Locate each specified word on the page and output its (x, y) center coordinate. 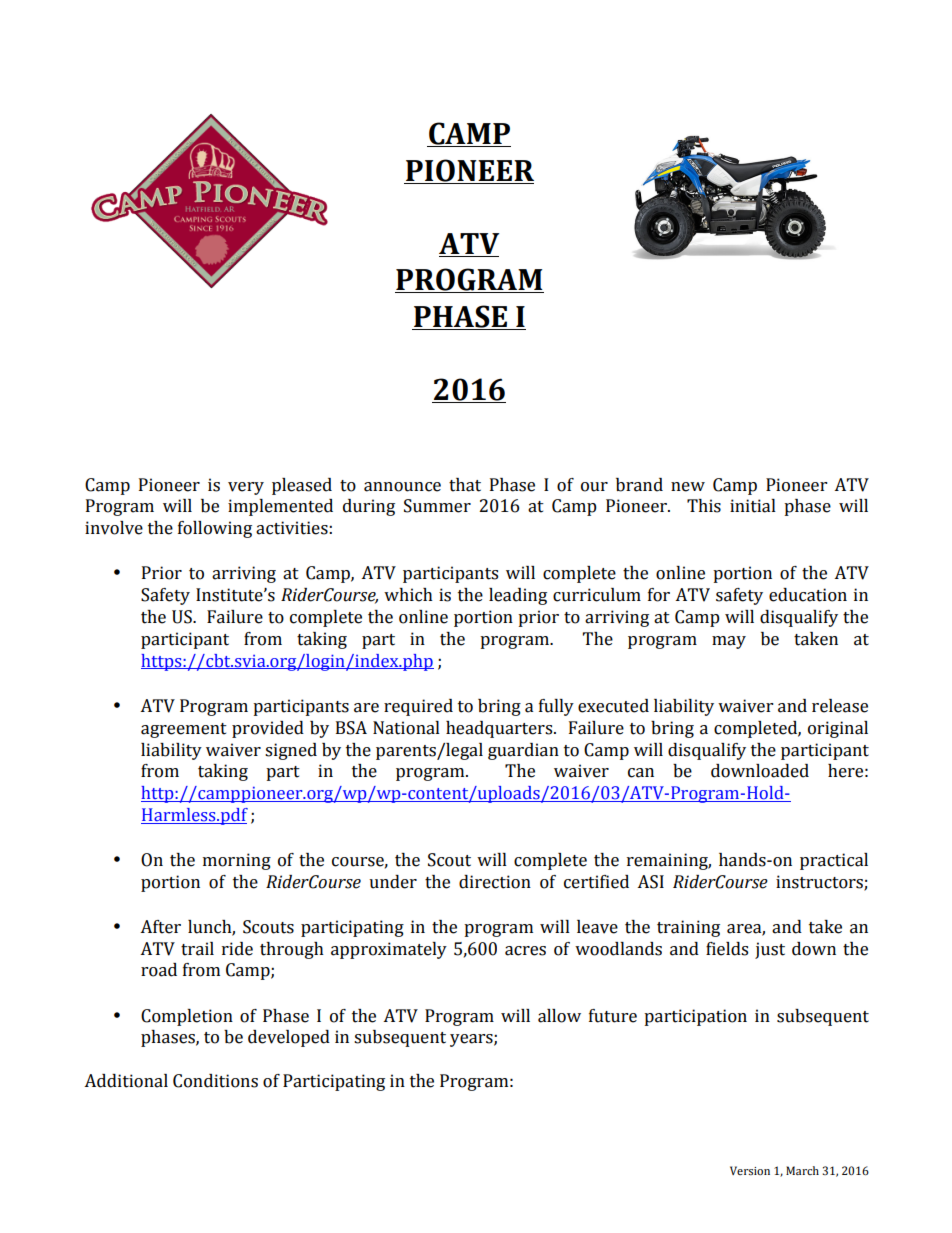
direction (495, 882)
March (802, 1170)
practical (834, 861)
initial (753, 506)
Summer (437, 506)
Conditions (215, 1081)
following (215, 529)
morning (237, 861)
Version (750, 1170)
